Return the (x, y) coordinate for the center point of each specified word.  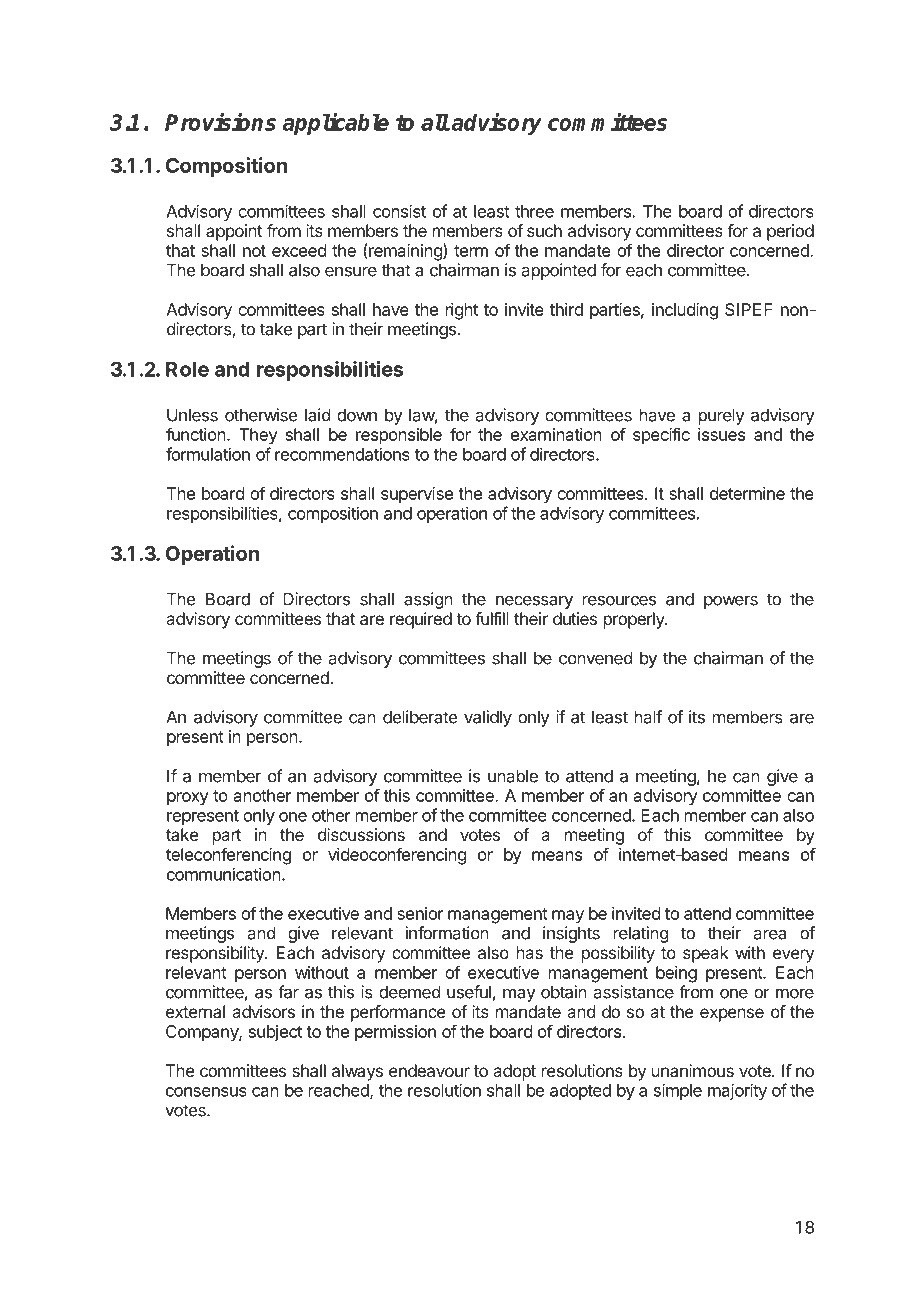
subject (275, 1033)
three (534, 211)
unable (513, 776)
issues (721, 434)
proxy (188, 799)
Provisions (220, 121)
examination (556, 434)
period (790, 232)
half (648, 717)
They (258, 436)
